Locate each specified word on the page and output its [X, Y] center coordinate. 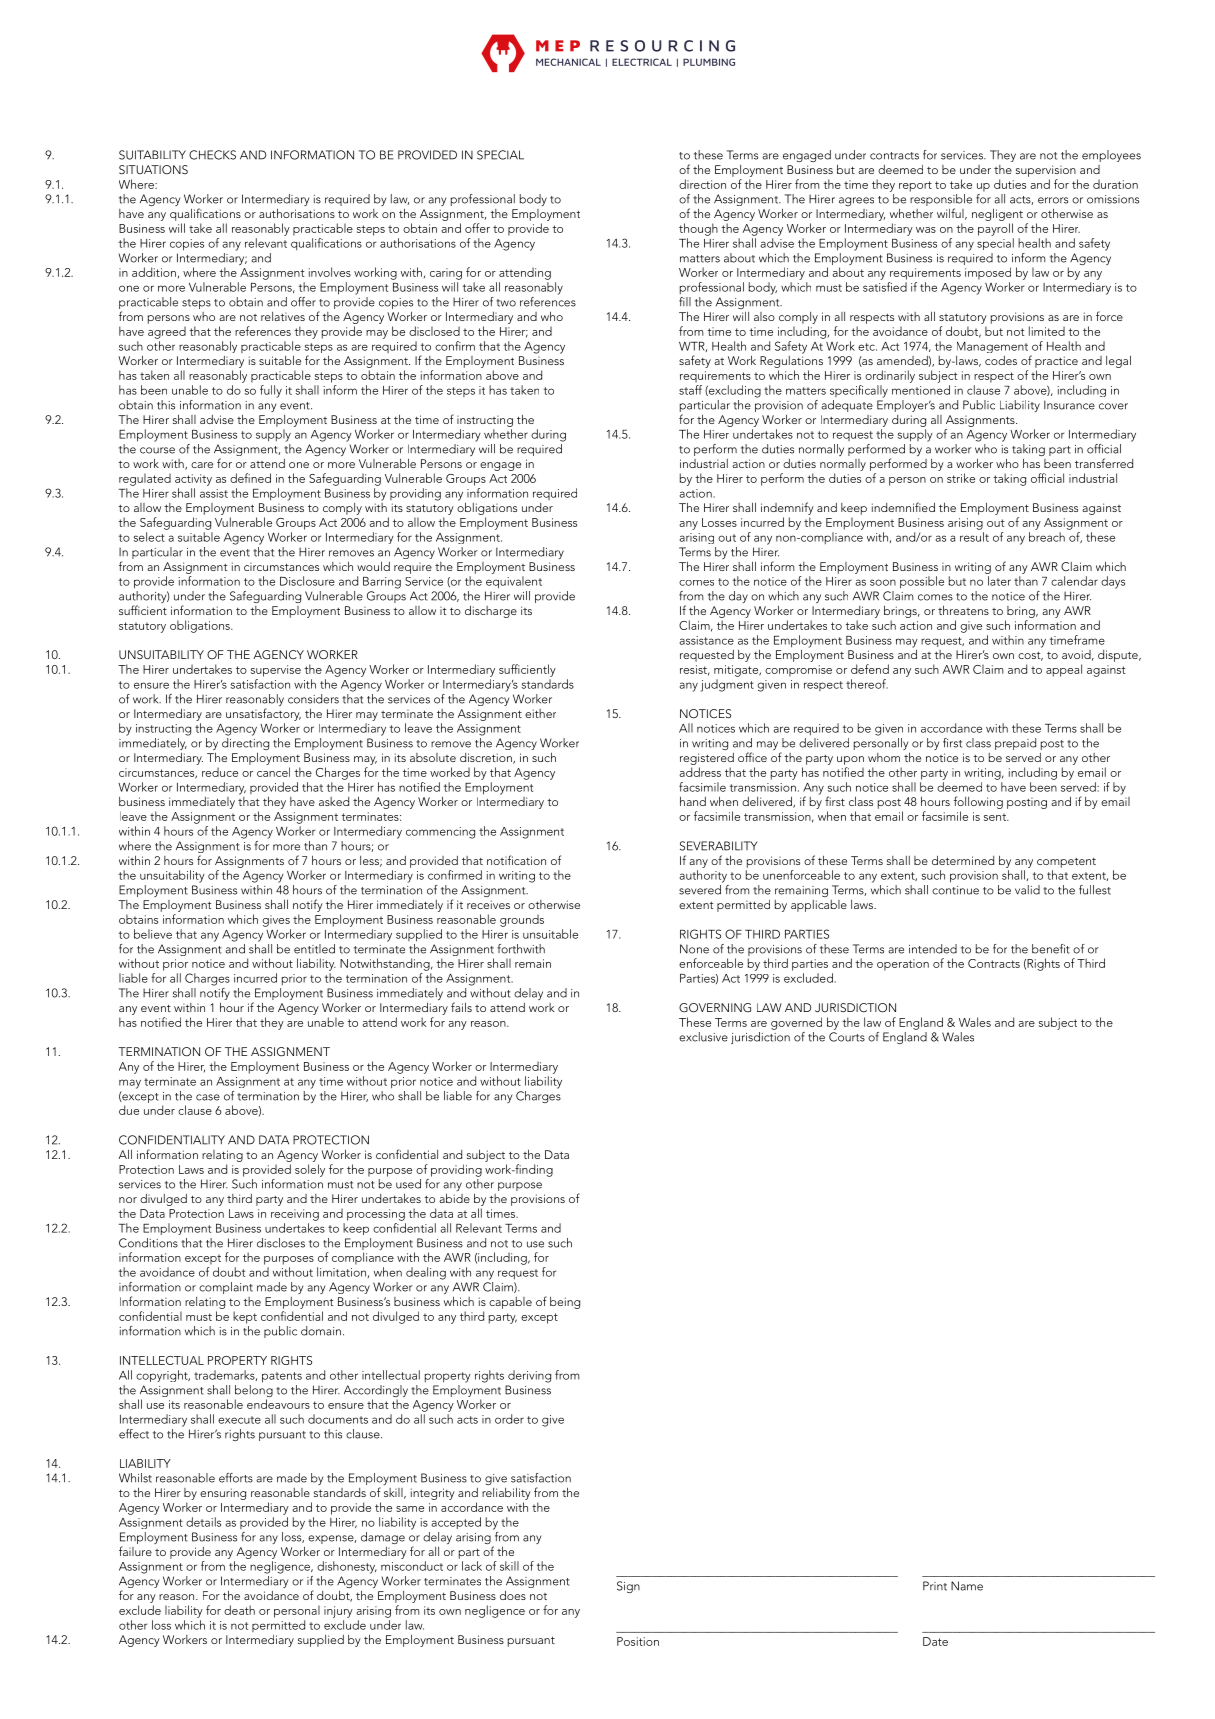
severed [701, 888]
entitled [314, 949]
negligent [997, 214]
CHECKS [212, 155]
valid [1027, 890]
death [239, 1610]
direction [702, 184]
